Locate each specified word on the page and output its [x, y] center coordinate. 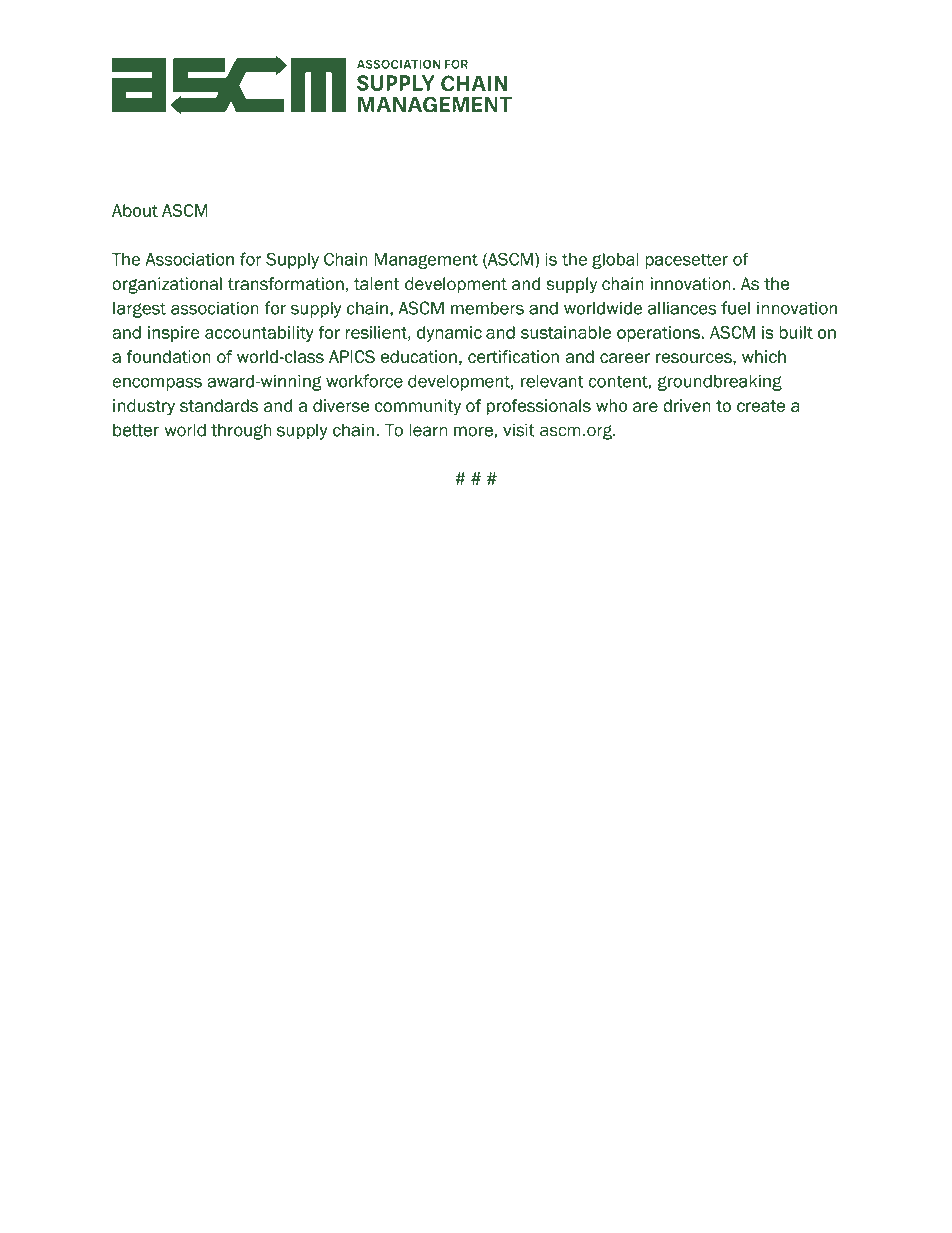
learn [428, 430]
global [615, 261]
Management [426, 261]
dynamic [449, 334]
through [241, 431]
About [135, 210]
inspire [174, 334]
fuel [735, 308]
